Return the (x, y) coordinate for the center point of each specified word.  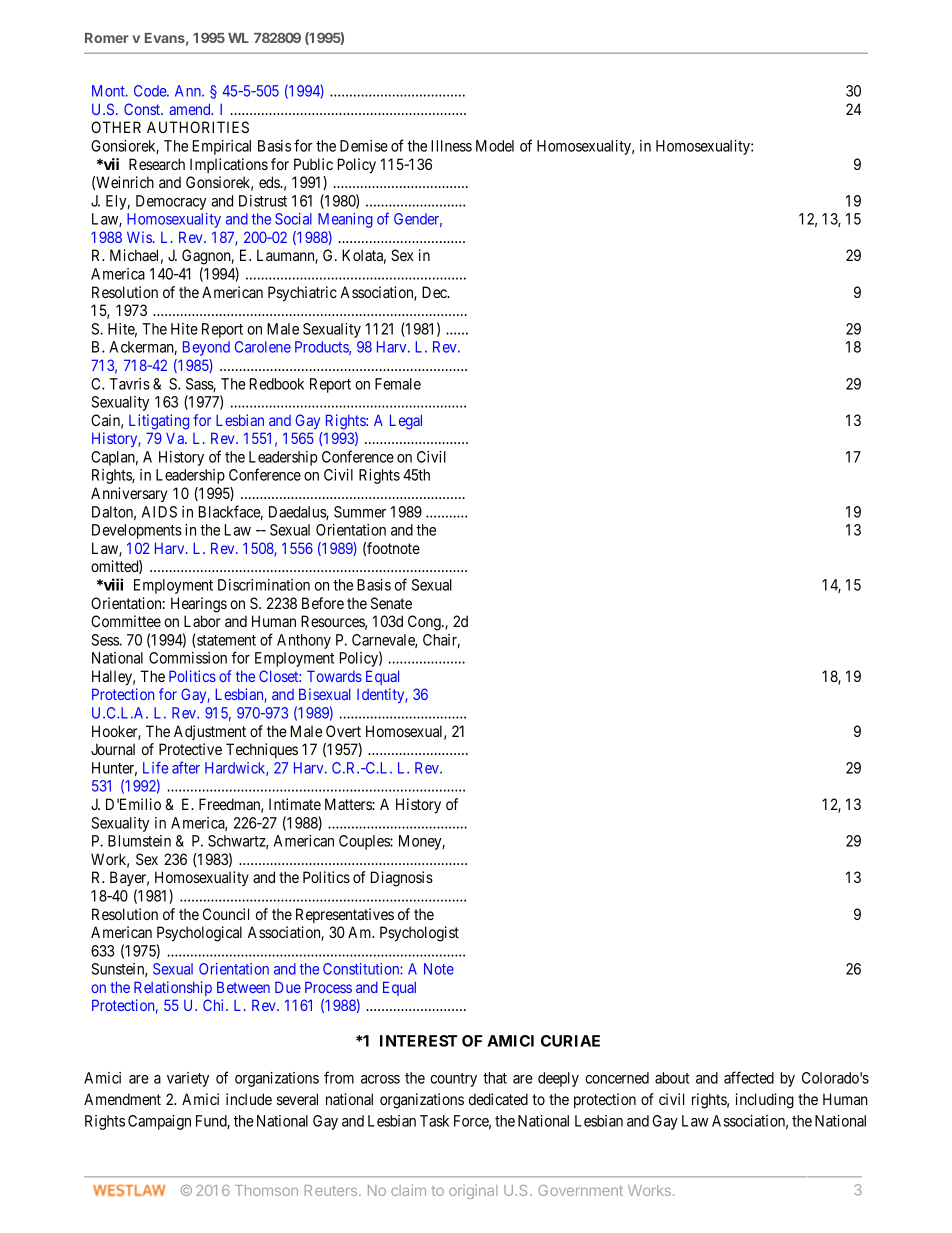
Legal (406, 422)
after (186, 767)
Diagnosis (402, 879)
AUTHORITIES (198, 127)
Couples (365, 842)
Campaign (159, 1122)
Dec (435, 292)
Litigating (159, 422)
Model (495, 146)
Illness (451, 146)
